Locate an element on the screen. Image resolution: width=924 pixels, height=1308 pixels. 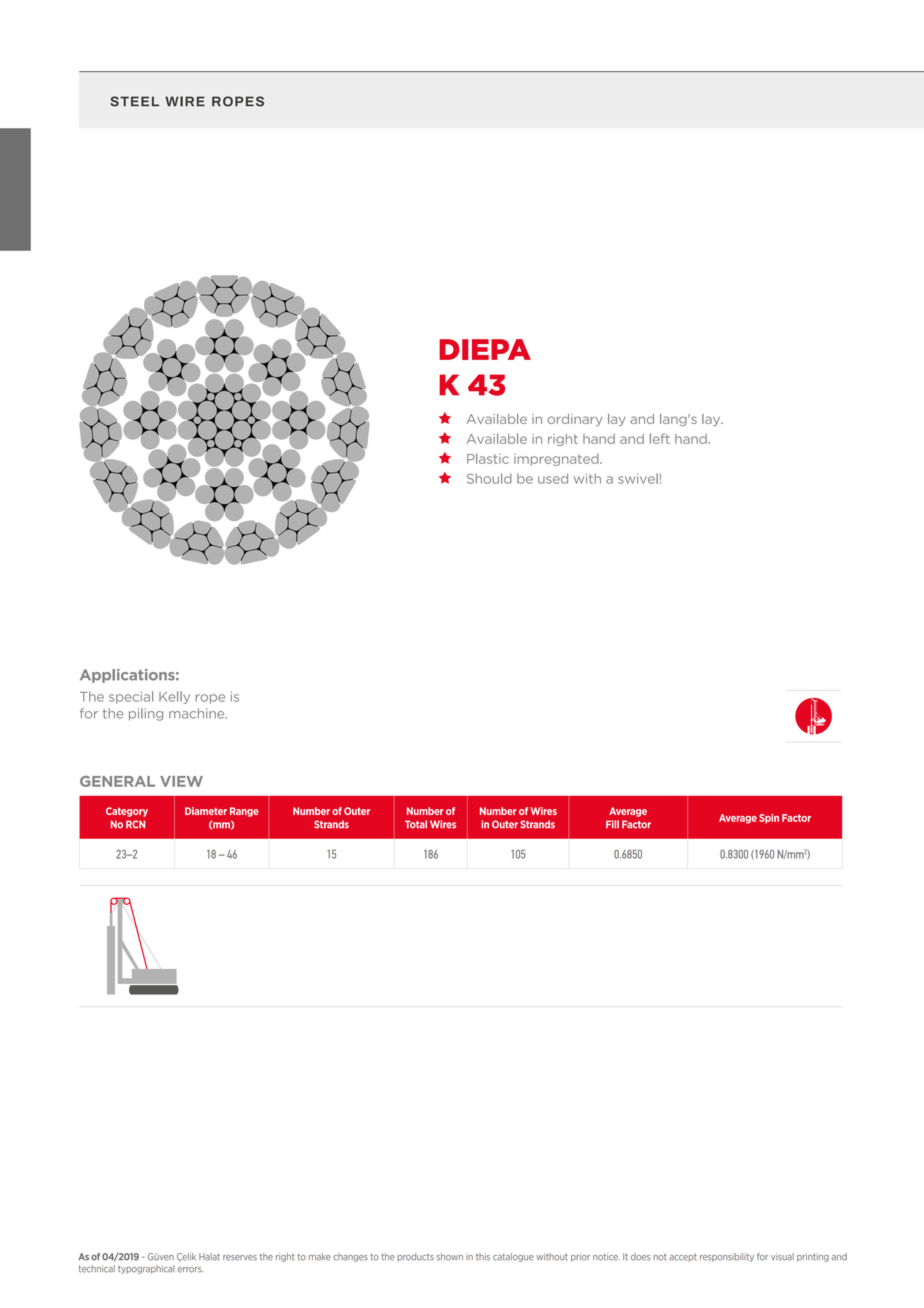
Total is located at coordinates (416, 824).
